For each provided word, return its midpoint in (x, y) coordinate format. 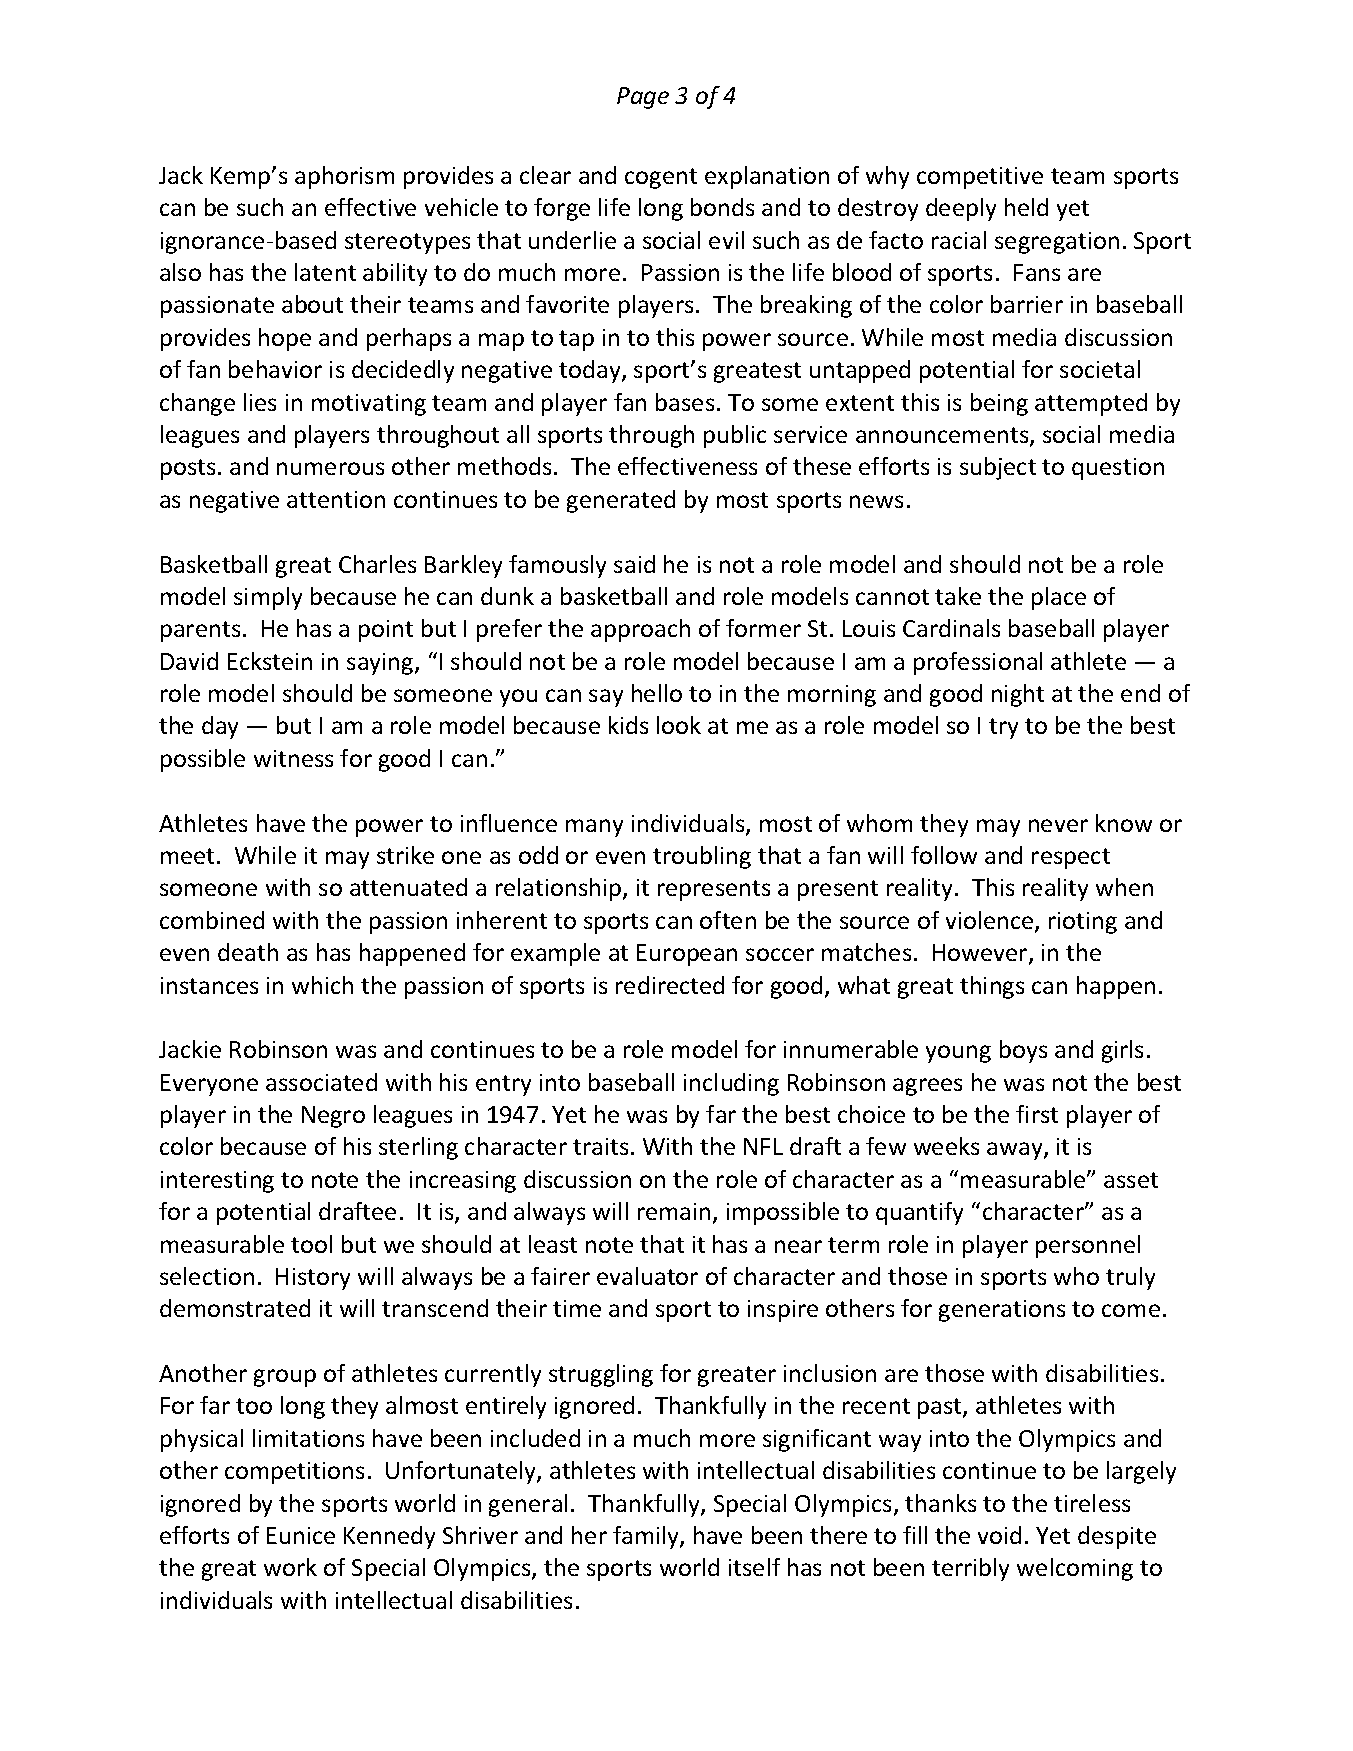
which (322, 985)
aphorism (344, 177)
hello (657, 693)
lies (260, 402)
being (999, 404)
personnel (1088, 1246)
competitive (980, 178)
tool (311, 1244)
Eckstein (270, 661)
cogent (661, 178)
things (992, 987)
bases (685, 402)
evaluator (647, 1276)
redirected (670, 985)
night (1018, 695)
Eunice (301, 1535)
